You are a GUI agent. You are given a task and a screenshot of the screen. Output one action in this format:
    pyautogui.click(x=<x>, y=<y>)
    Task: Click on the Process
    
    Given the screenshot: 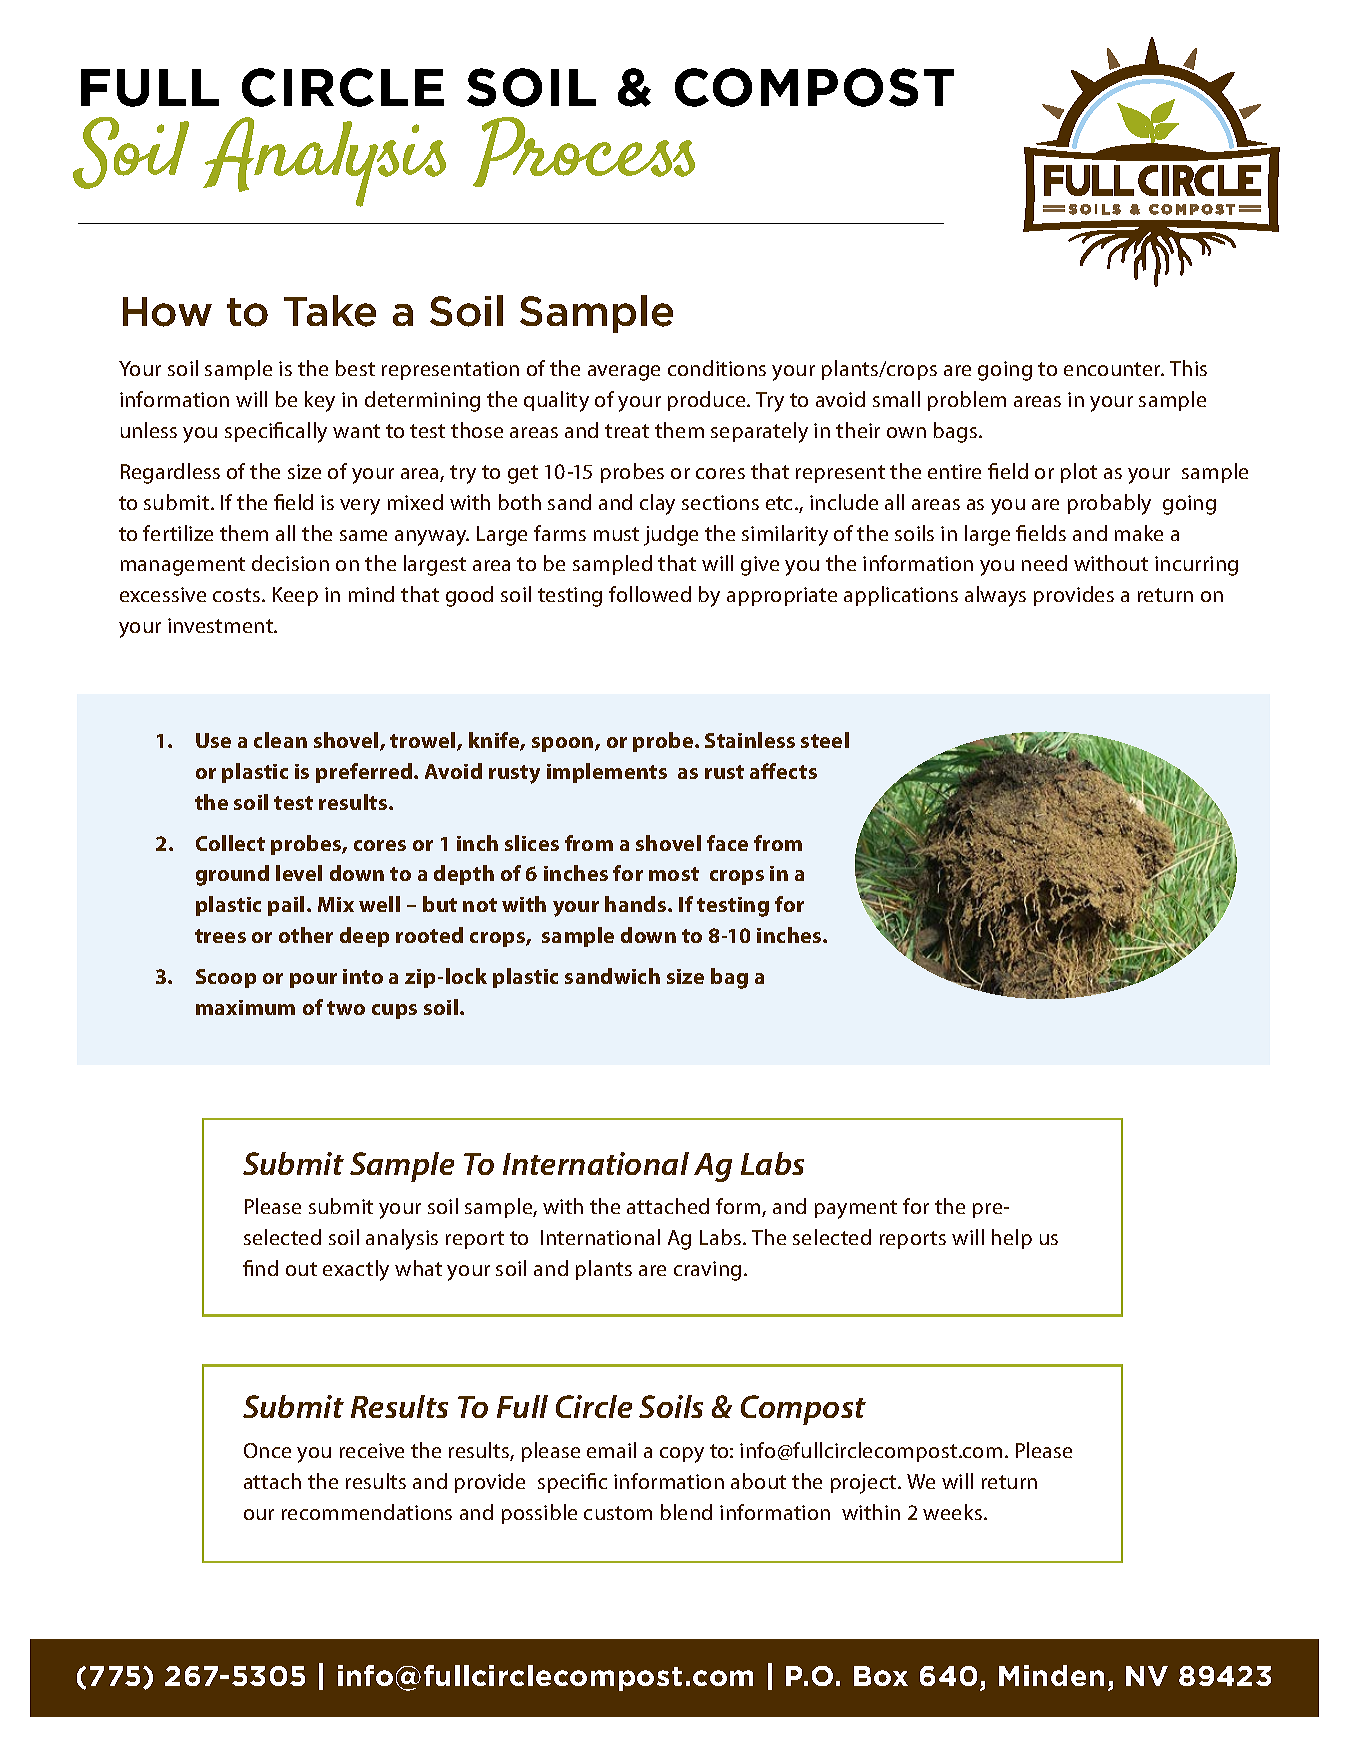 What is the action you would take?
    pyautogui.click(x=584, y=152)
